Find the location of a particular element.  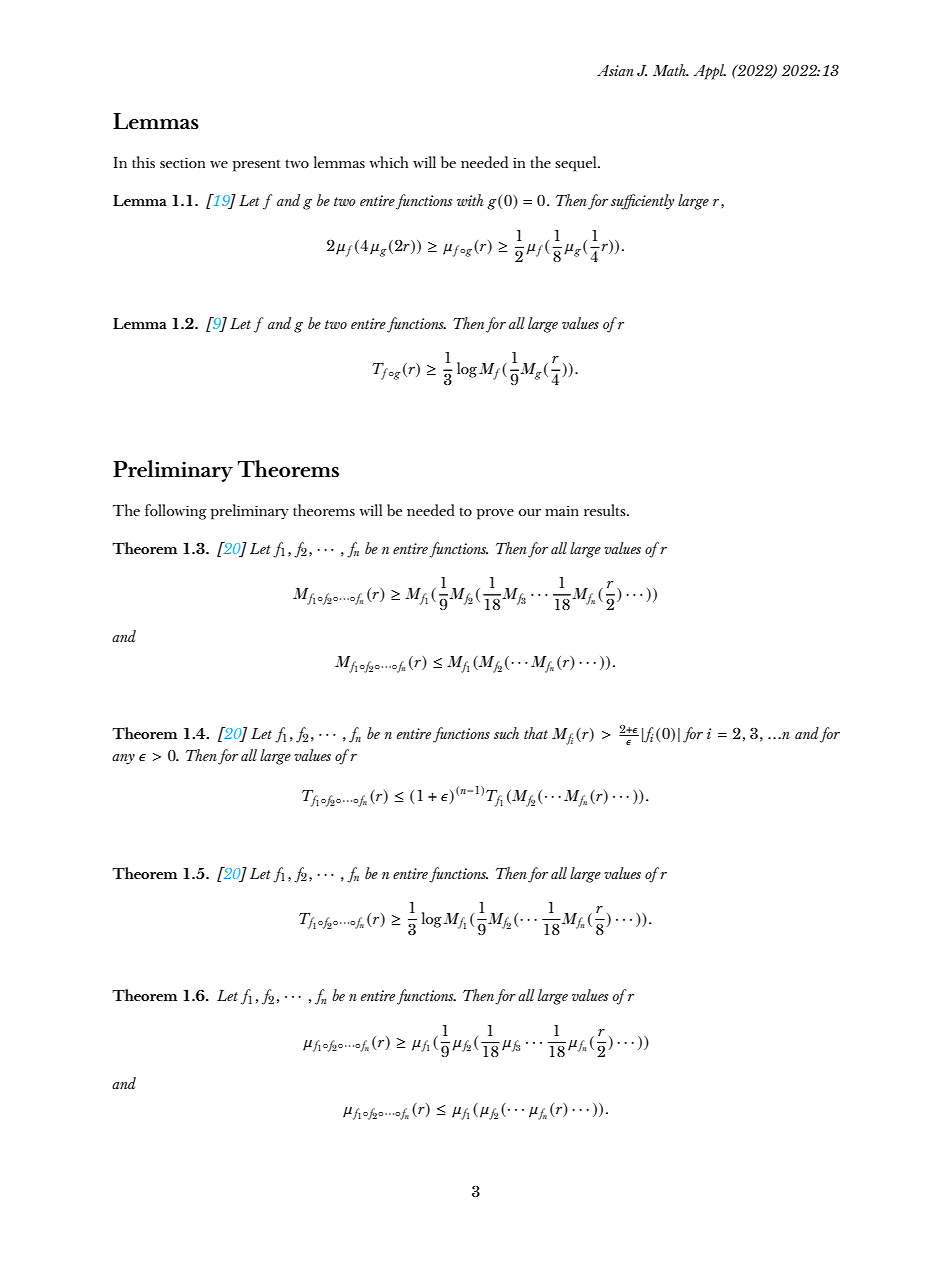

that is located at coordinates (536, 733).
